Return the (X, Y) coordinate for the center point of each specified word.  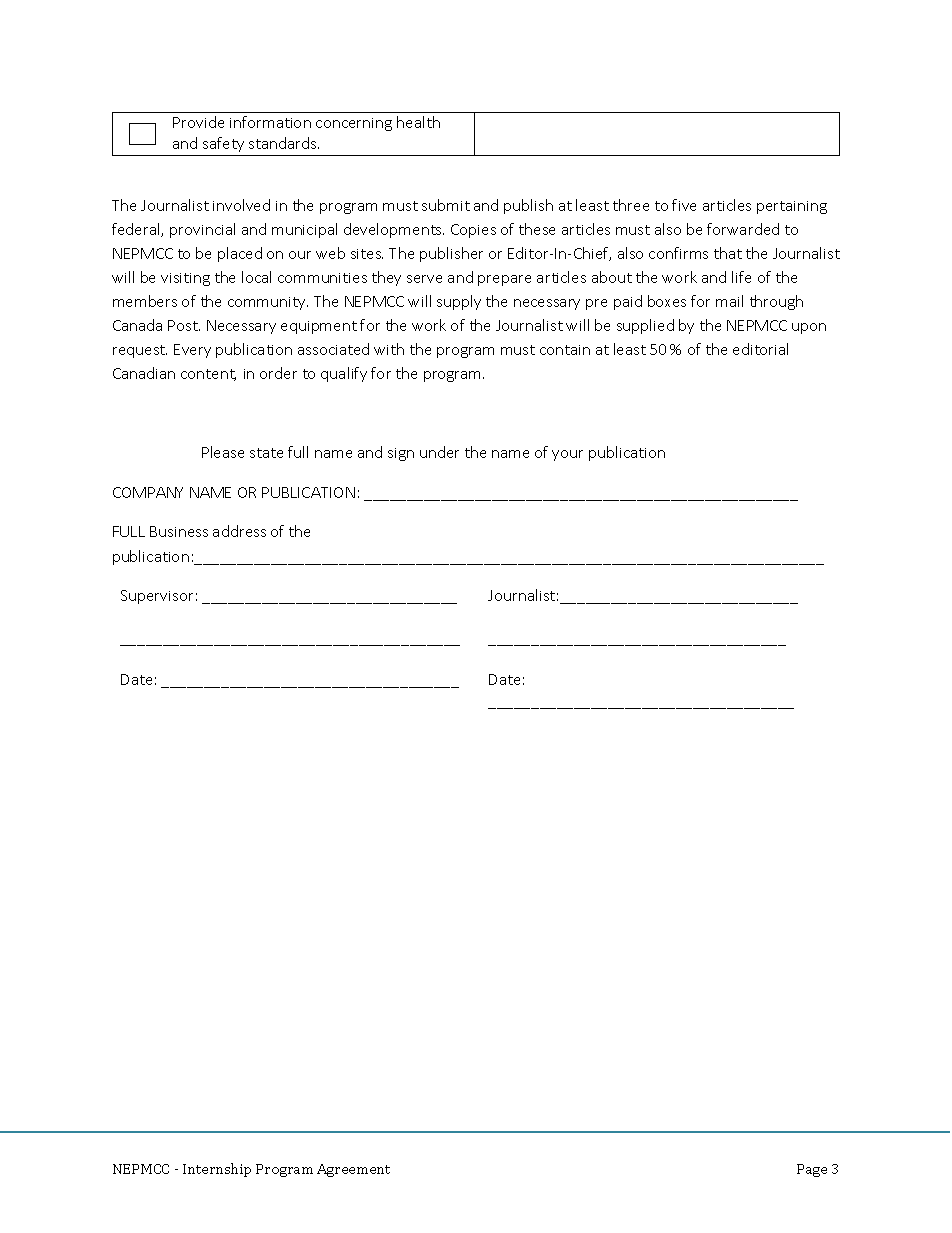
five (684, 205)
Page (812, 1170)
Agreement (353, 1170)
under (439, 452)
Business (179, 531)
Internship (217, 1170)
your (567, 455)
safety (223, 144)
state (266, 453)
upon (809, 328)
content (208, 375)
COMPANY (148, 492)
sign (401, 454)
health (418, 122)
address (239, 531)
